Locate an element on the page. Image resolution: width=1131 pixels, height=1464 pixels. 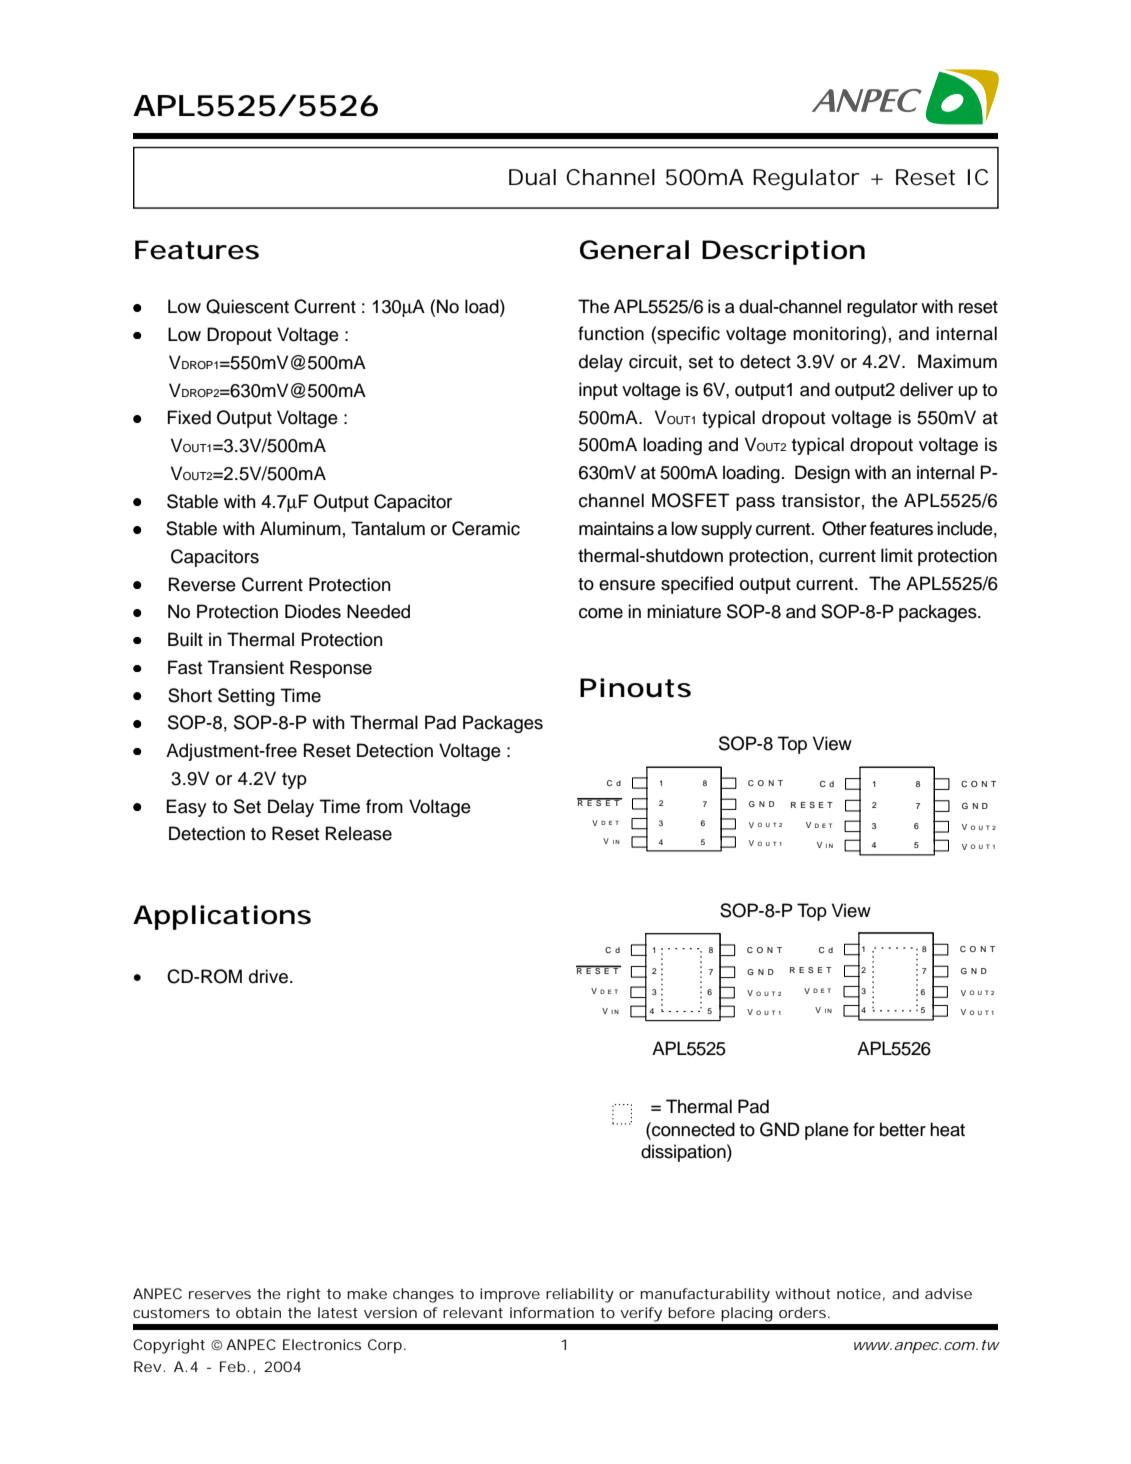
connected is located at coordinates (692, 1129).
